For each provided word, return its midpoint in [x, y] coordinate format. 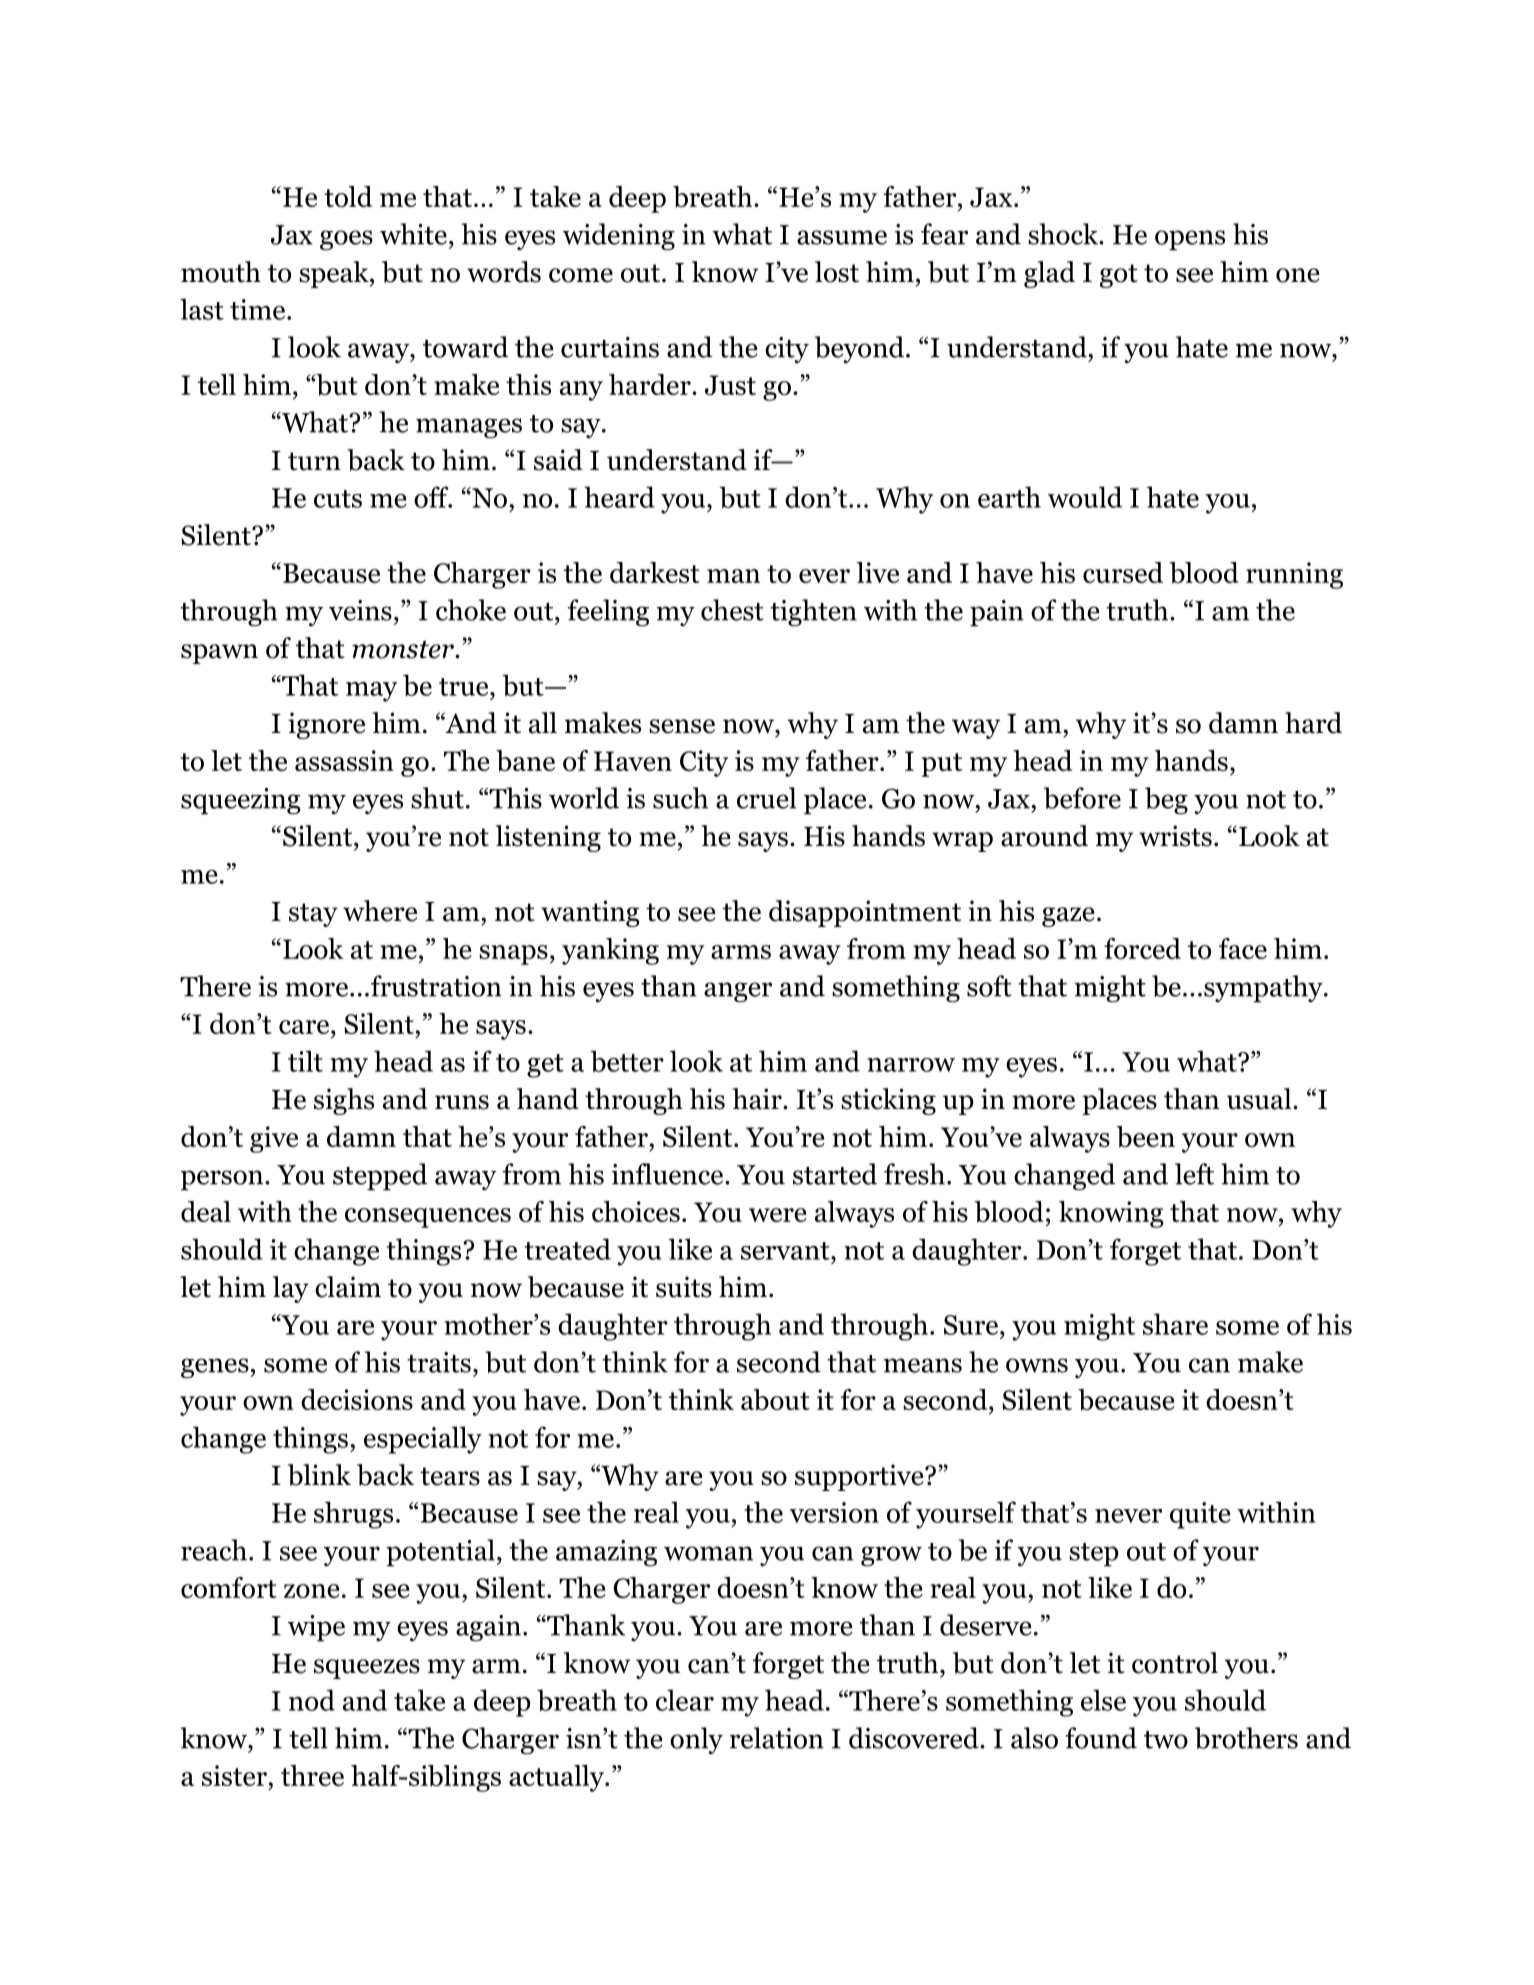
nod [312, 1700]
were [778, 1215]
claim [348, 1287]
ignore [326, 725]
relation [777, 1738]
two [1166, 1740]
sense [682, 726]
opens [1190, 240]
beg [1166, 801]
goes [346, 240]
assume [842, 237]
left [1194, 1174]
